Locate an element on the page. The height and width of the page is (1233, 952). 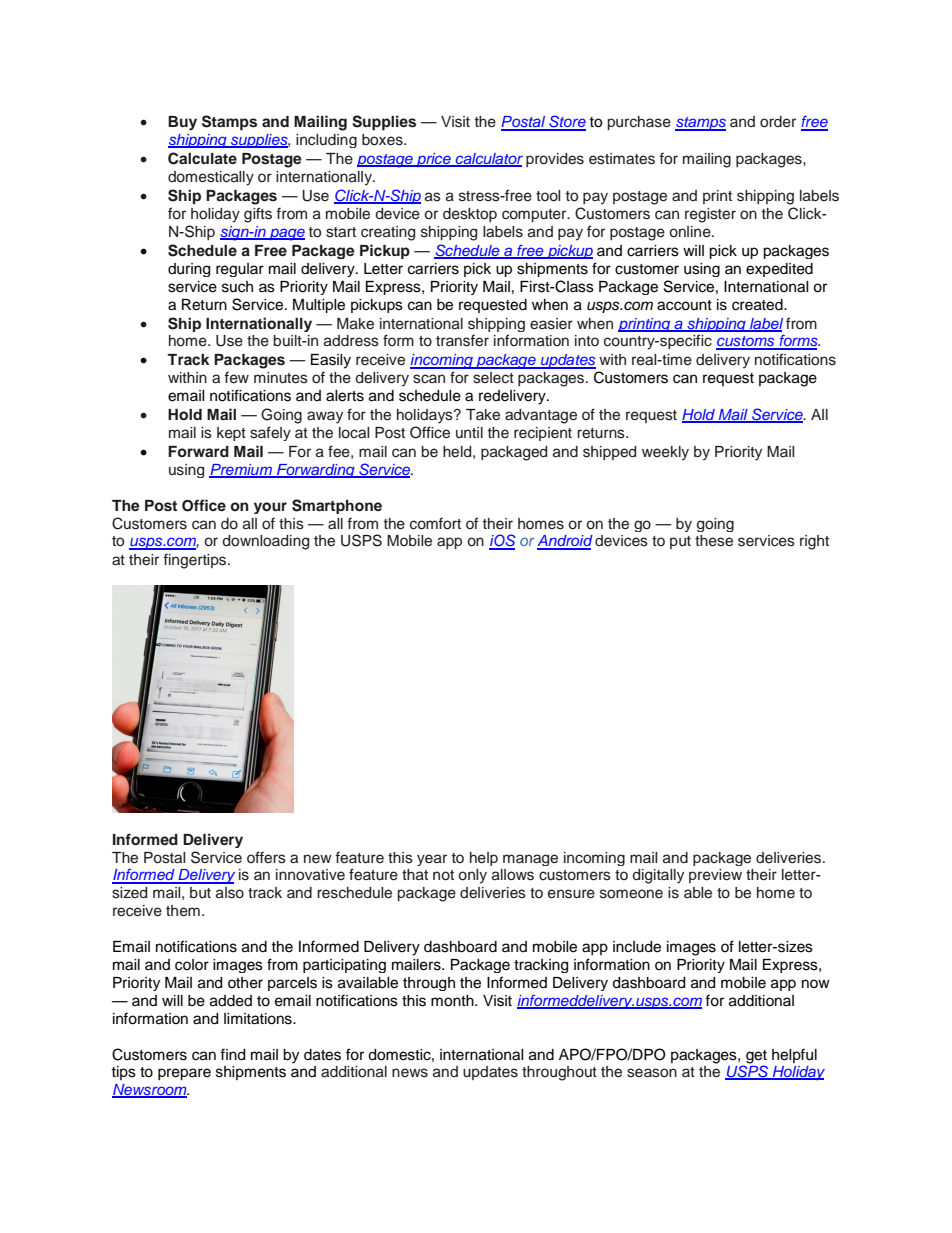
downloading is located at coordinates (266, 542).
